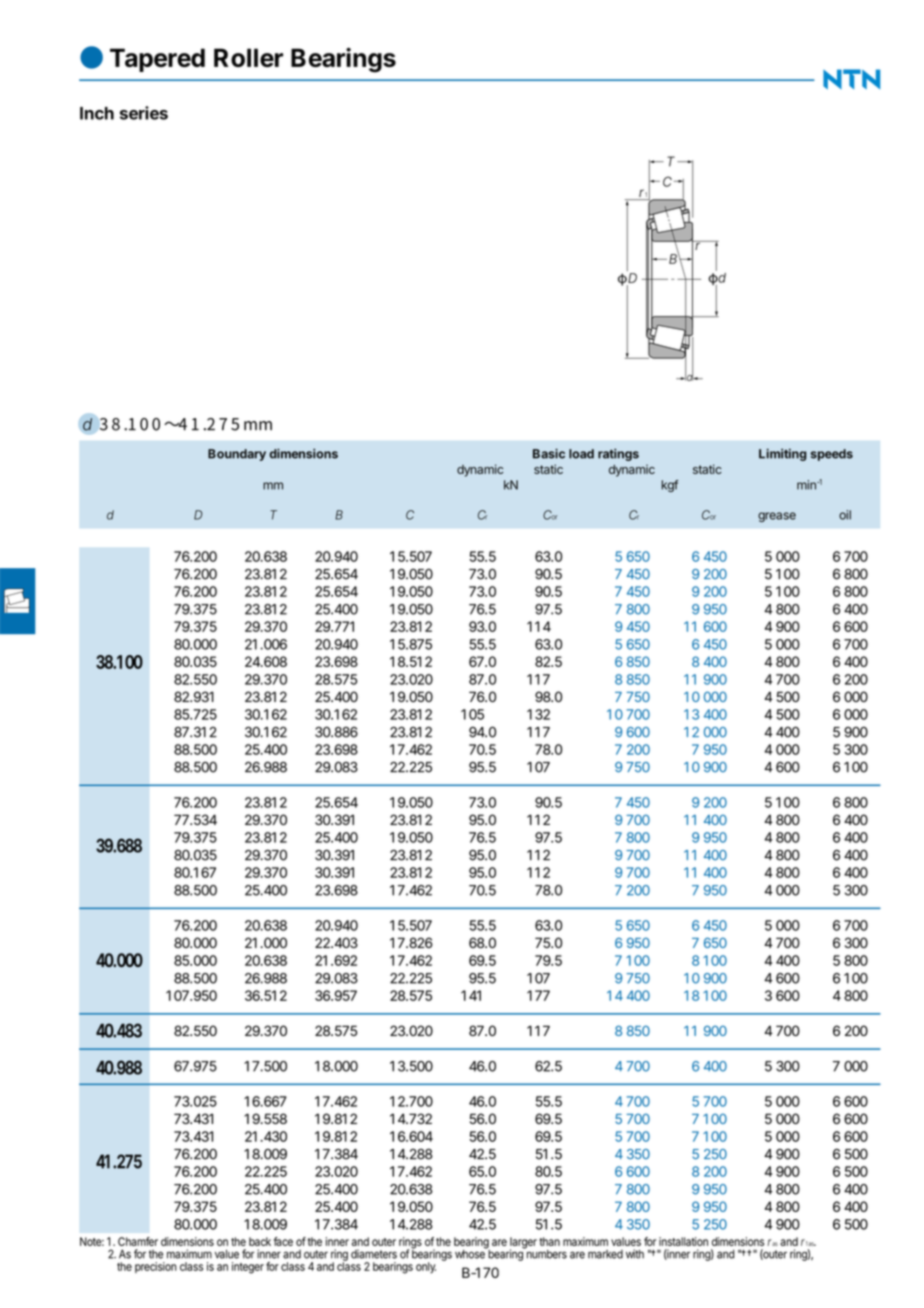  What do you see at coordinates (777, 517) in the screenshot?
I see `grease` at bounding box center [777, 517].
